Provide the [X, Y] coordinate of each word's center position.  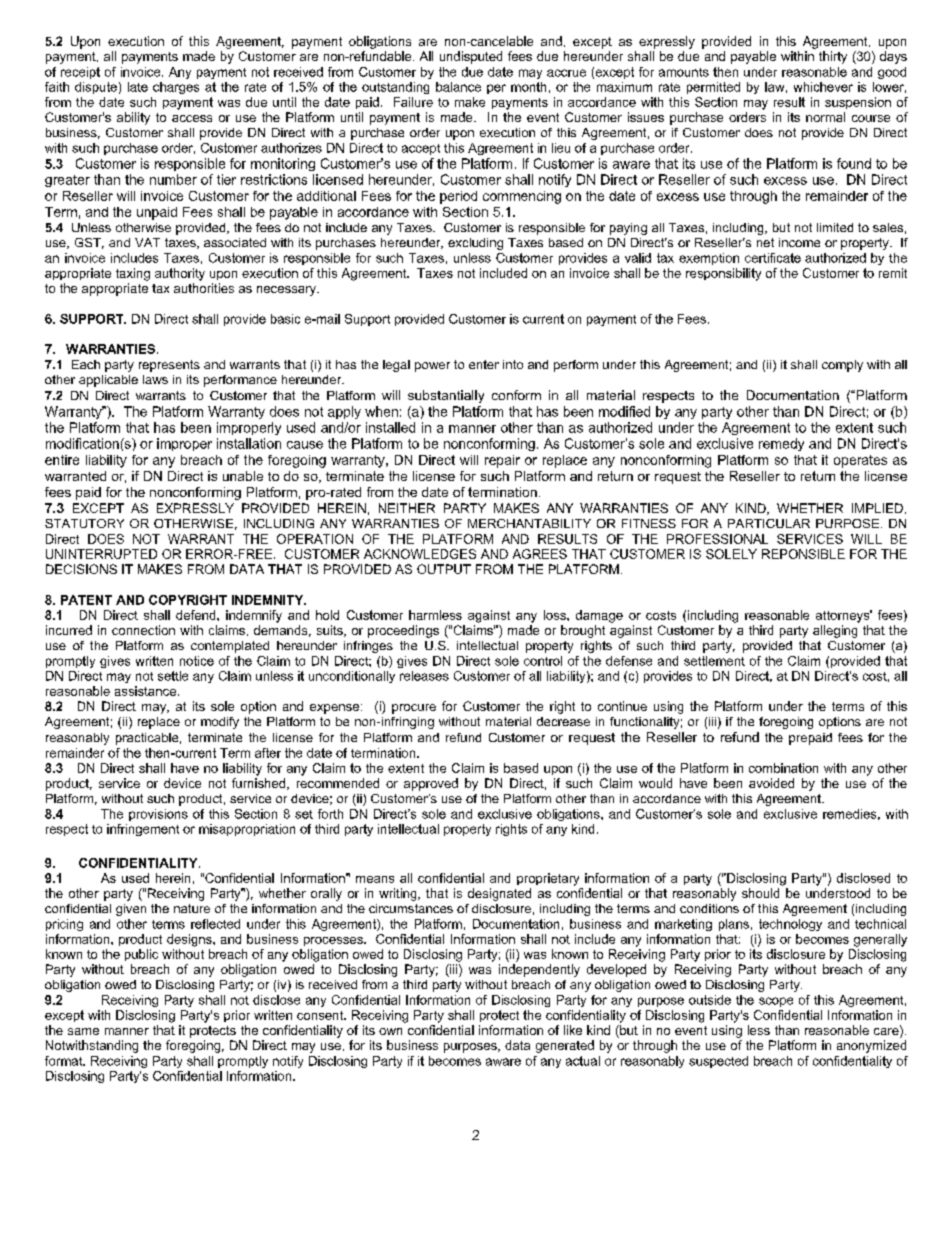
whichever [823, 87]
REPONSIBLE [803, 554]
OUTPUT [444, 569]
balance [458, 87]
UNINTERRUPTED [101, 554]
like [573, 1030]
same [83, 1031]
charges [176, 88]
